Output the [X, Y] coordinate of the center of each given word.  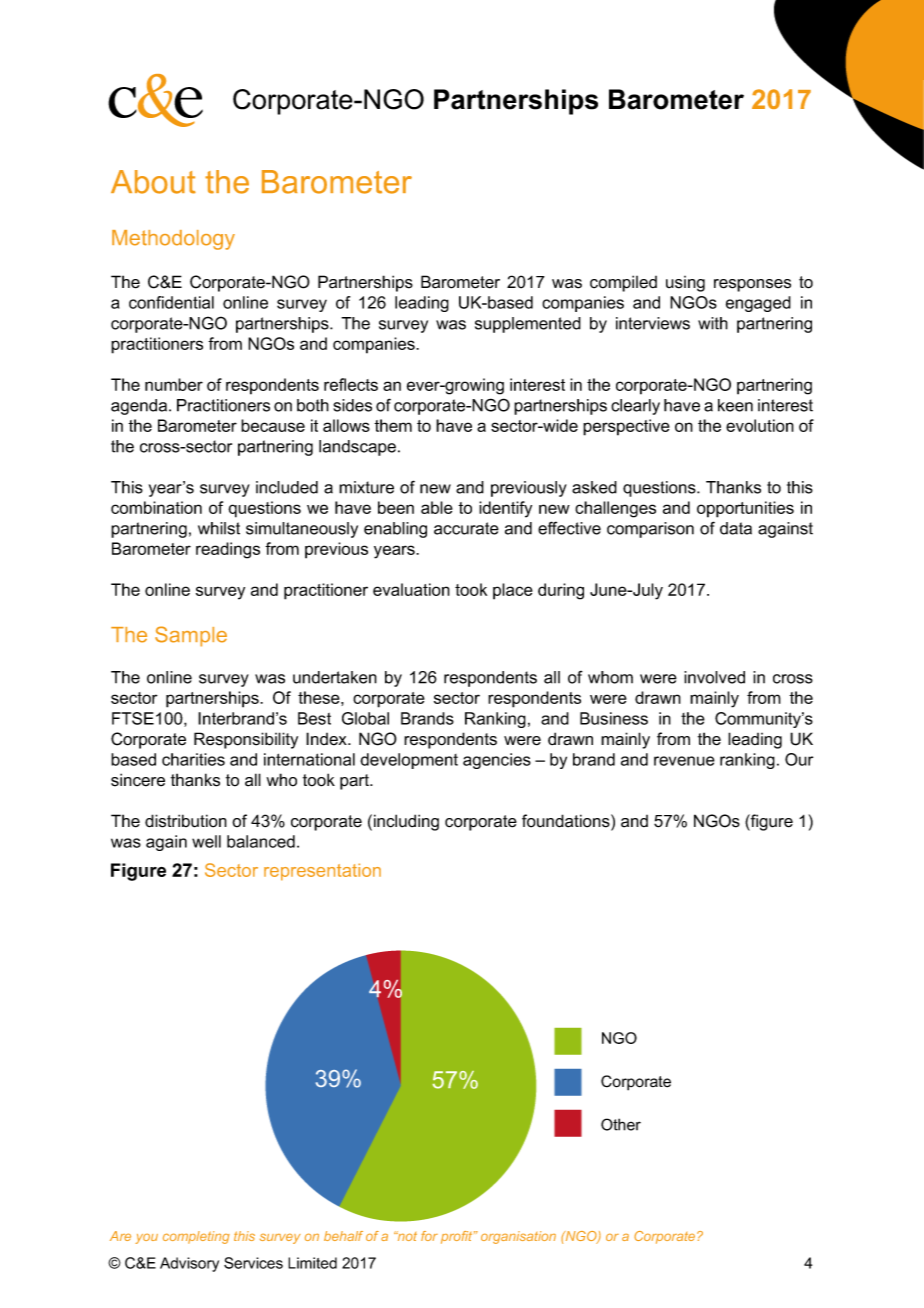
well [206, 841]
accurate [466, 528]
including [406, 822]
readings [228, 550]
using [685, 284]
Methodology [173, 240]
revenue [684, 761]
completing [196, 1237]
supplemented [528, 325]
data [736, 528]
